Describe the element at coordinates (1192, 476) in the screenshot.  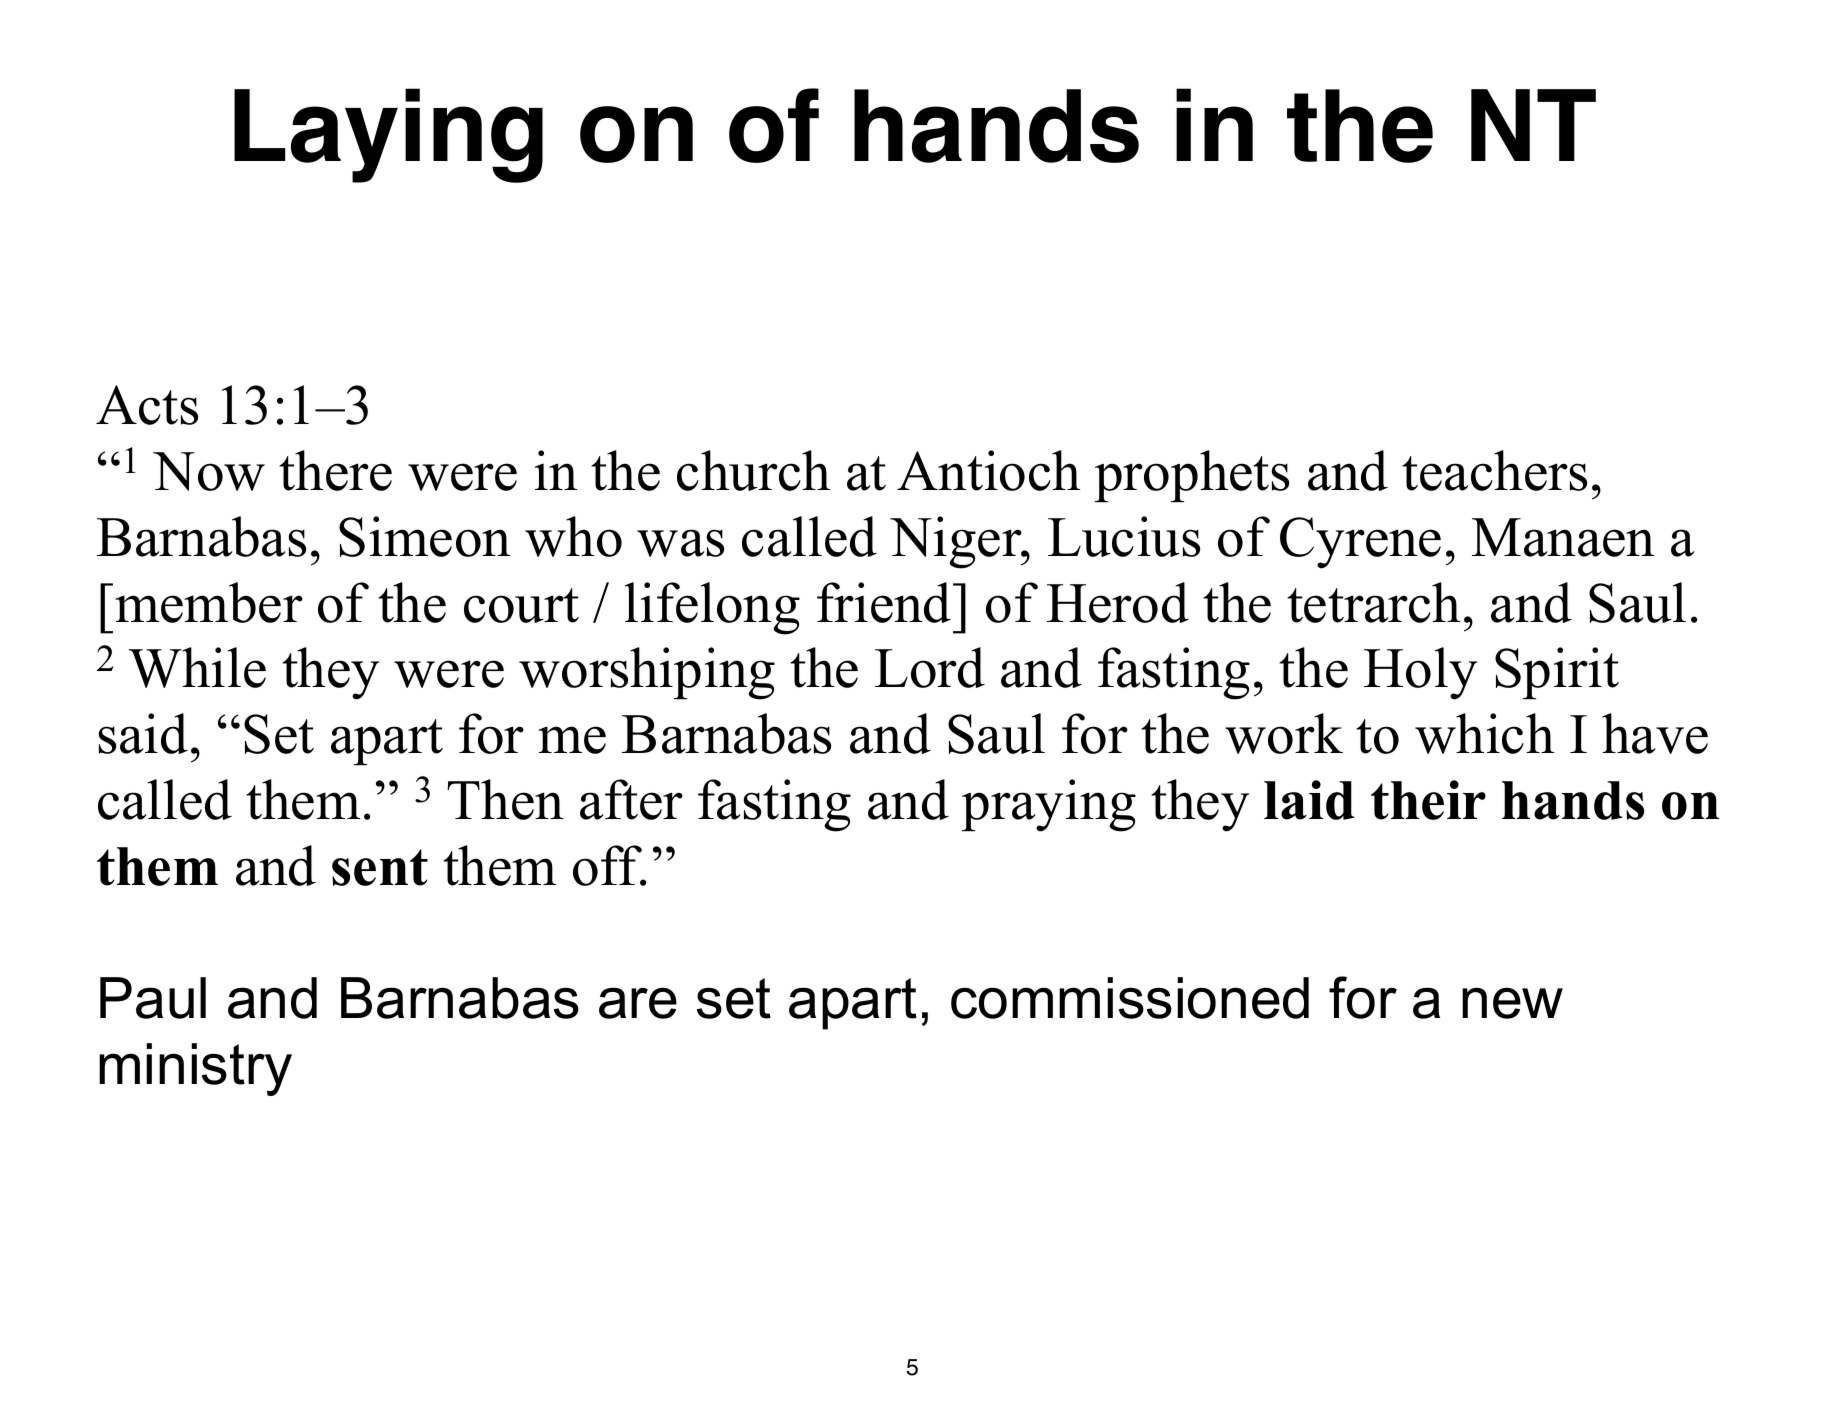
I see `prophets` at that location.
